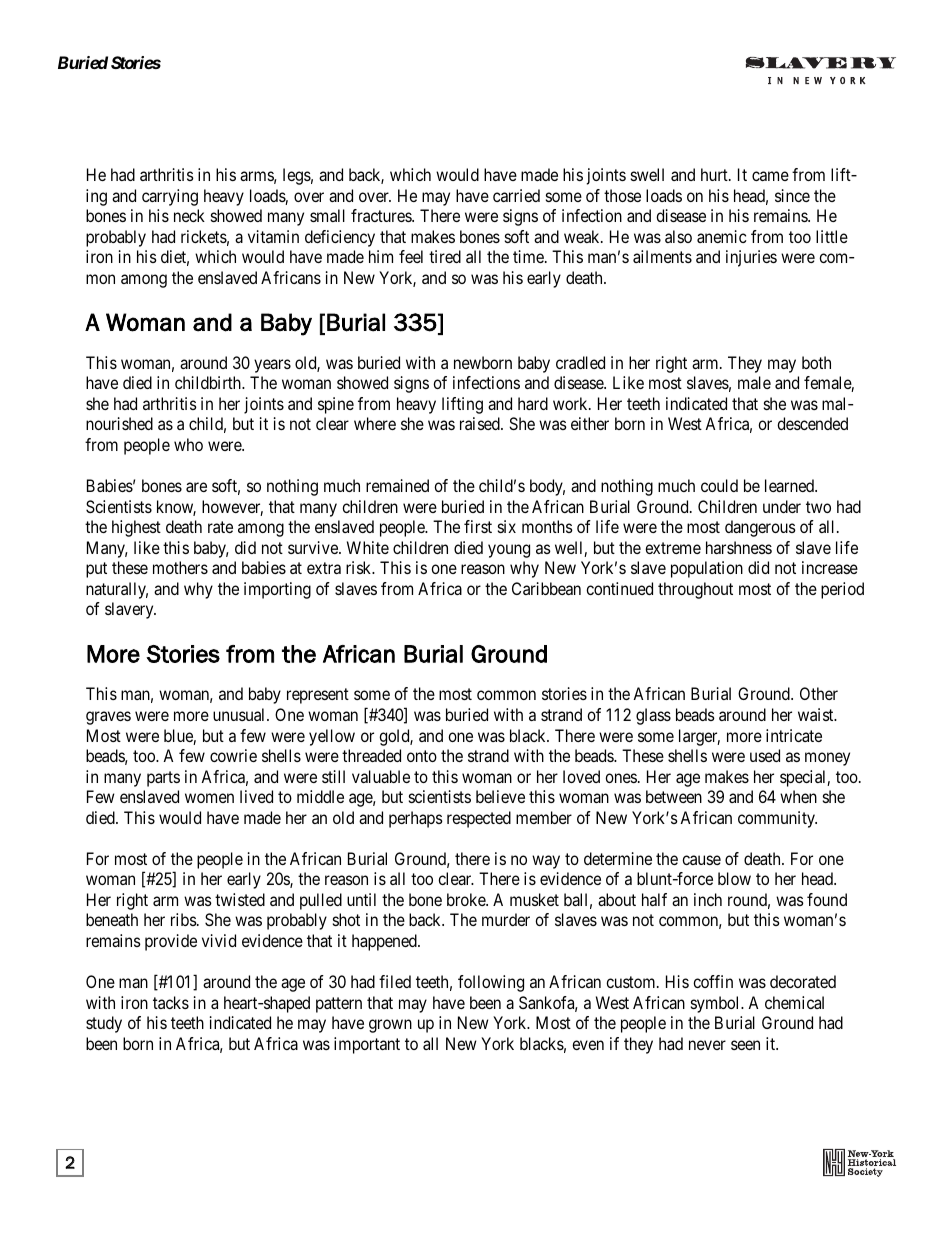 This screenshot has height=1233, width=952. Describe the element at coordinates (792, 195) in the screenshot. I see `since` at that location.
